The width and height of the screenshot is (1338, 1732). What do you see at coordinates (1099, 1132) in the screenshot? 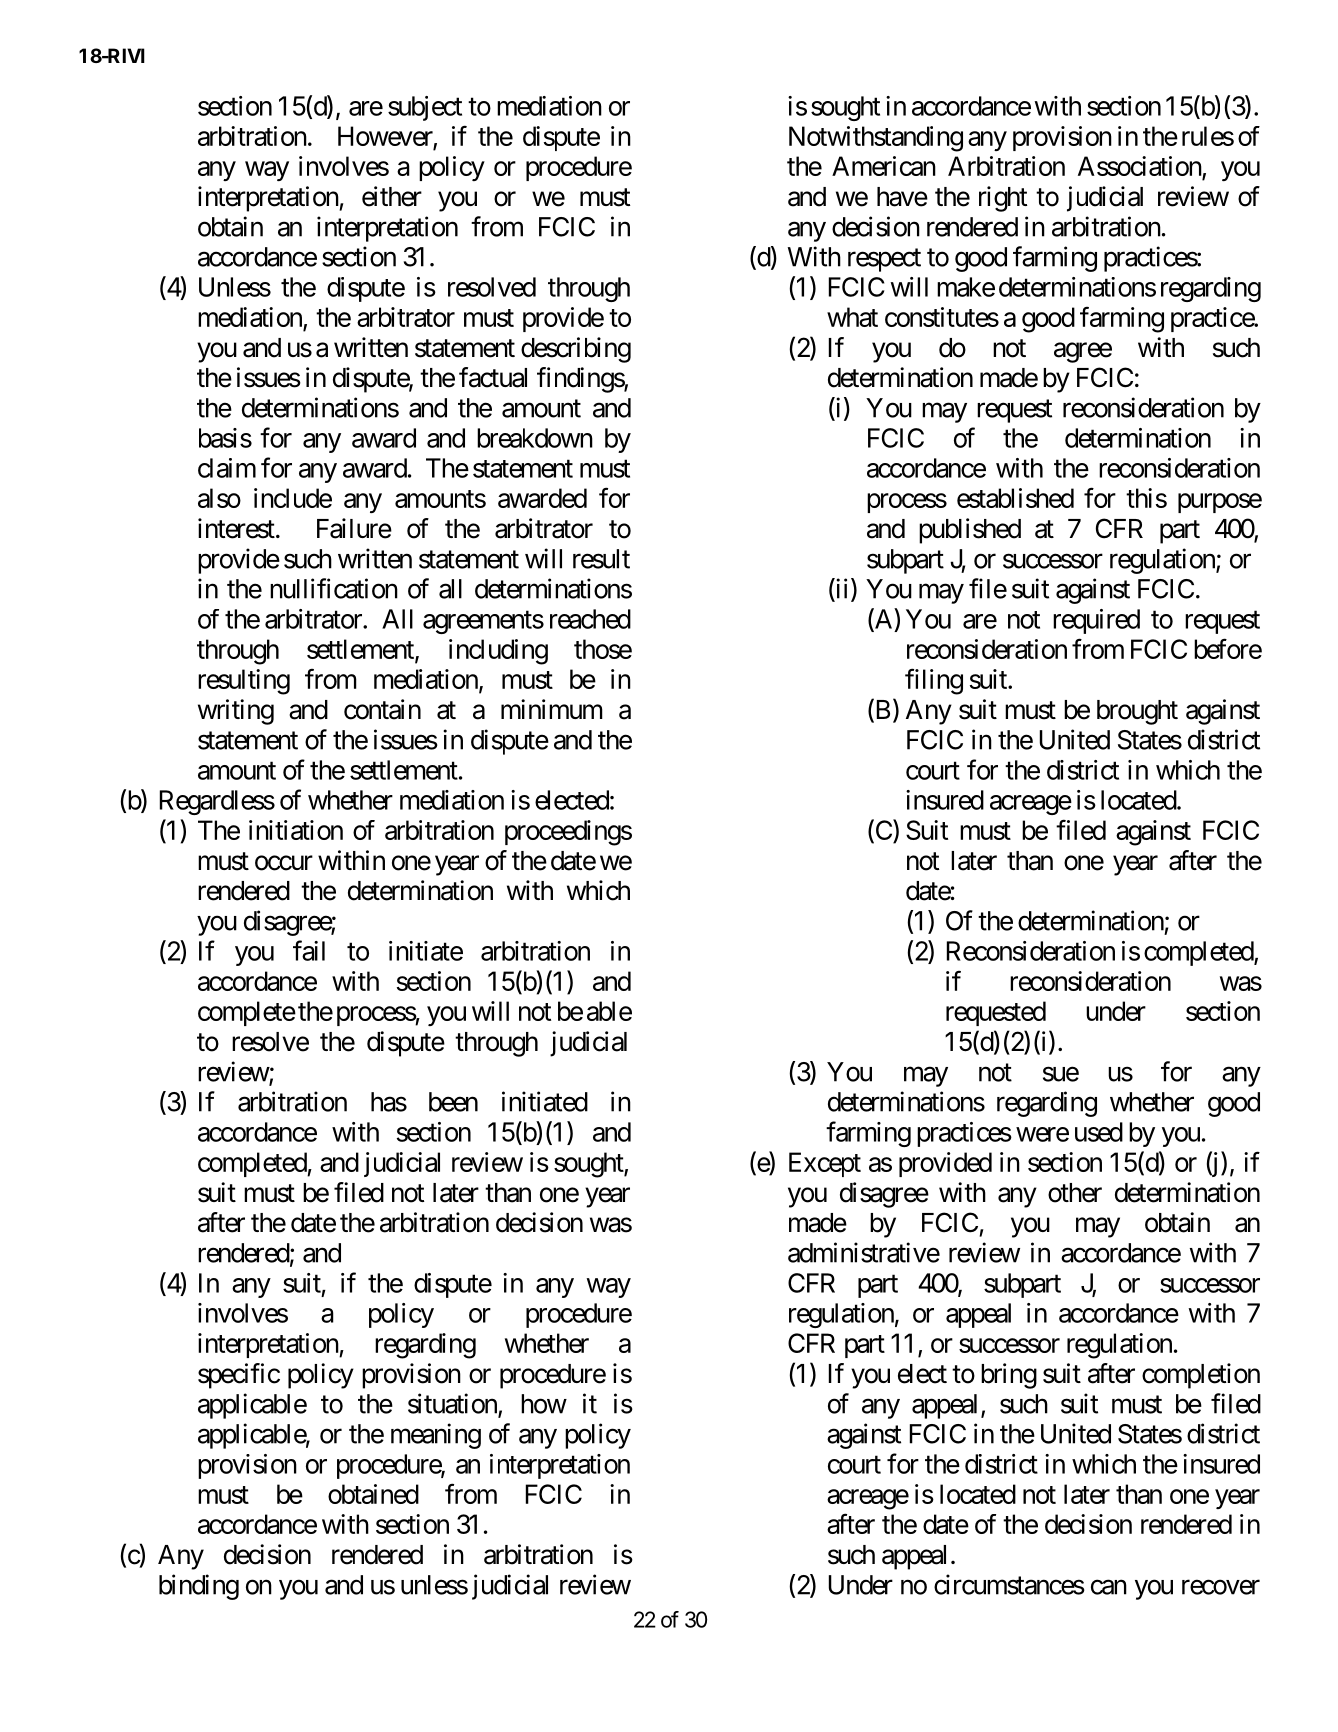
I see `used` at bounding box center [1099, 1132].
